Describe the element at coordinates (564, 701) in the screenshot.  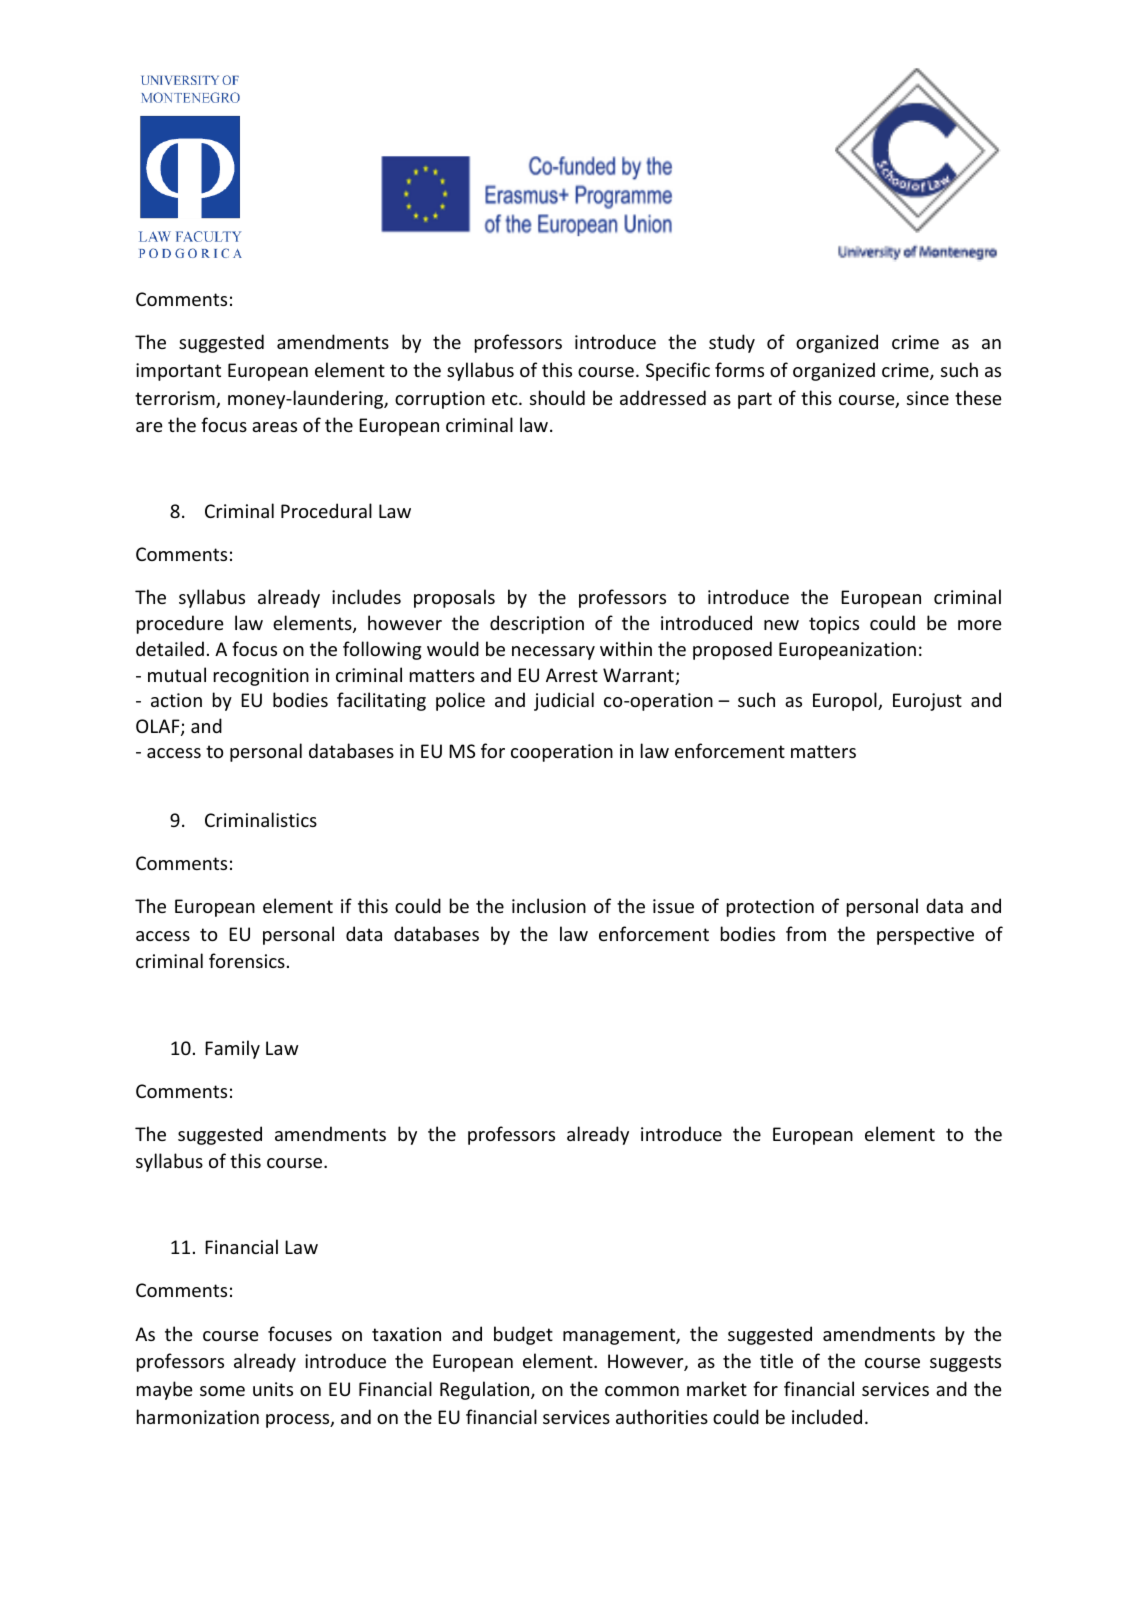
I see `judicial` at that location.
